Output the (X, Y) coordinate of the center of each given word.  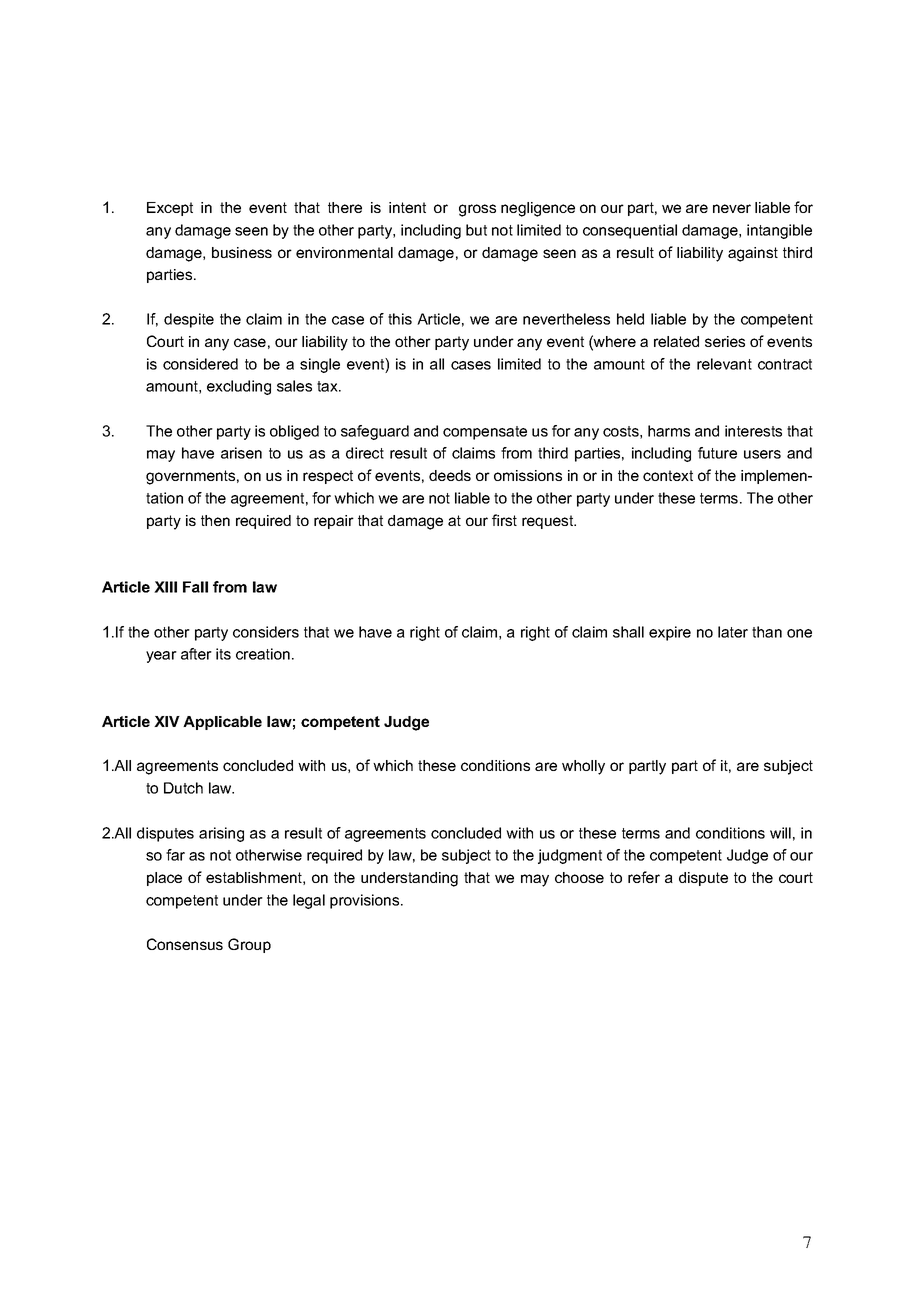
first (504, 520)
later (733, 632)
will (780, 833)
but (476, 230)
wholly (583, 767)
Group (249, 945)
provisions (366, 901)
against (753, 254)
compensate (485, 433)
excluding (239, 387)
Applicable (222, 723)
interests (753, 431)
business (242, 252)
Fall (195, 587)
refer (644, 877)
